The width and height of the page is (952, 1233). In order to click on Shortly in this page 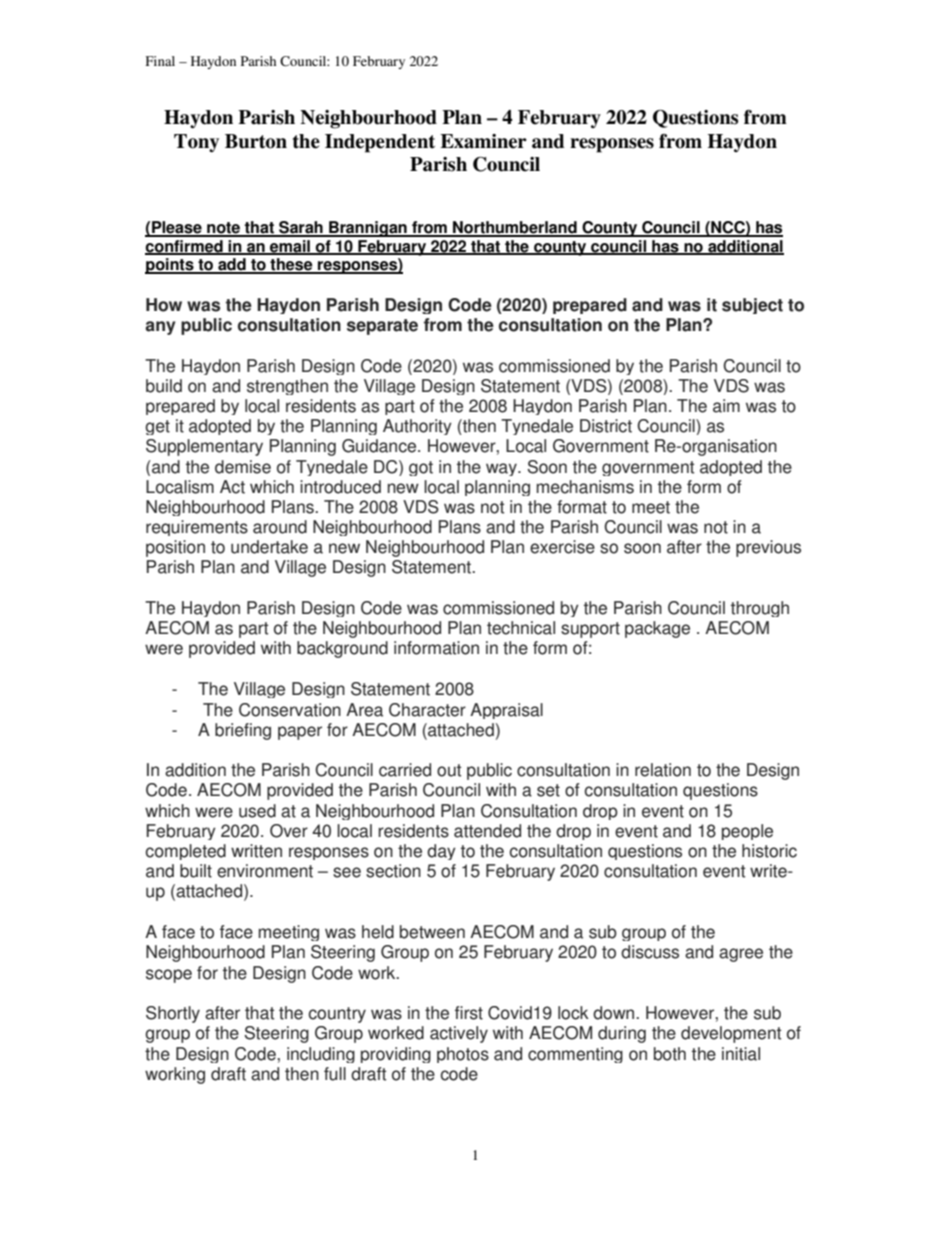, I will do `click(173, 1014)`.
